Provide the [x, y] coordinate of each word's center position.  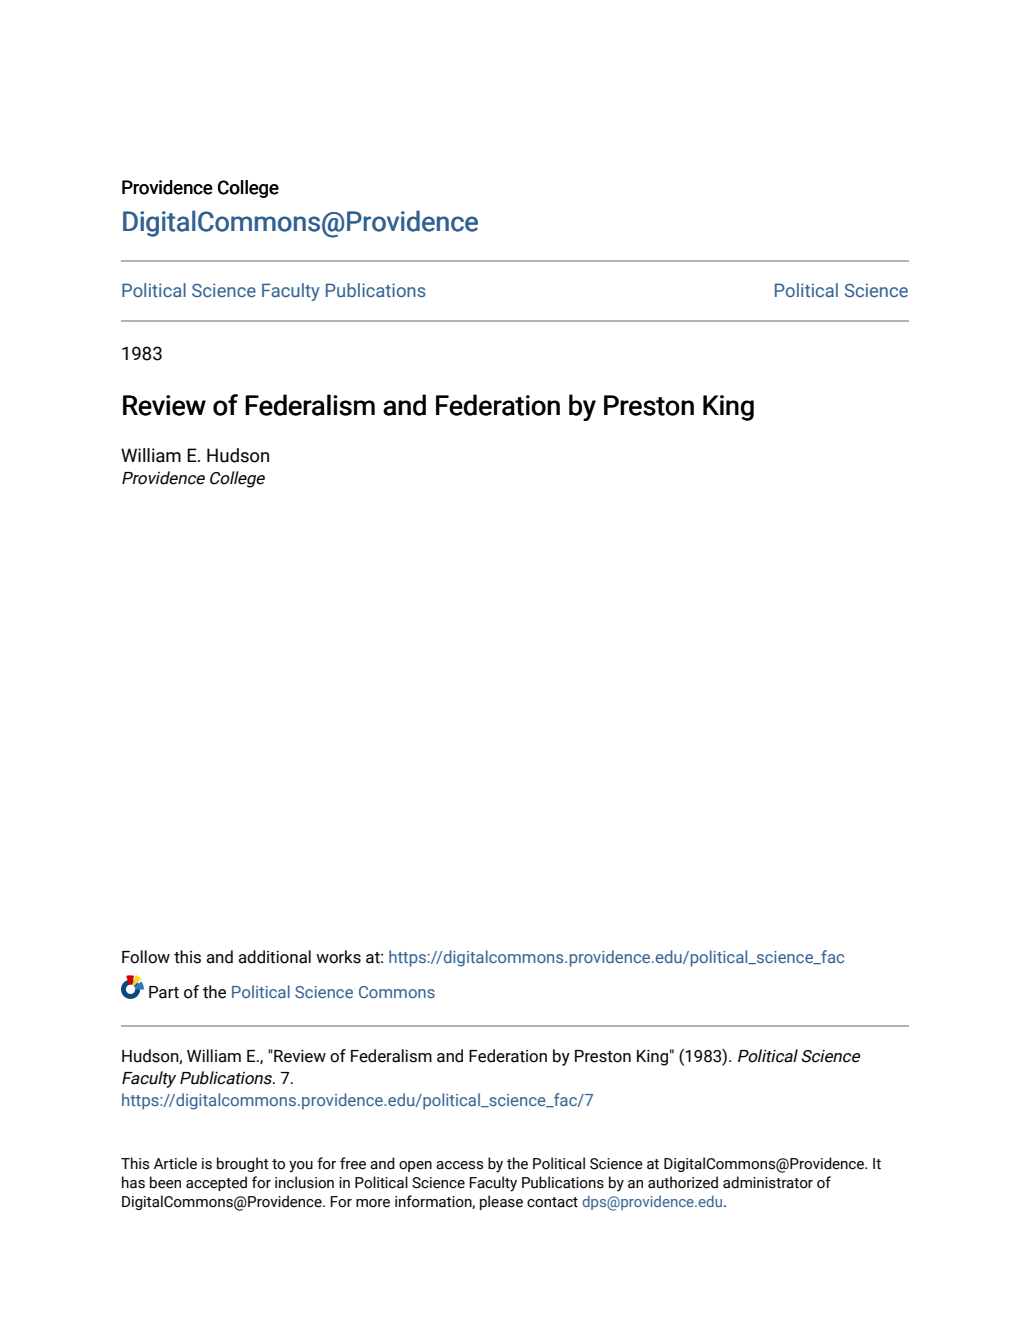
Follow [146, 957]
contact [552, 1202]
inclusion [304, 1182]
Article [175, 1163]
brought [243, 1164]
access [459, 1165]
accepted [216, 1183]
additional [274, 957]
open [415, 1166]
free [353, 1163]
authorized [683, 1182]
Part [164, 992]
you [301, 1167]
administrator [768, 1182]
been [165, 1182]
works [338, 957]
